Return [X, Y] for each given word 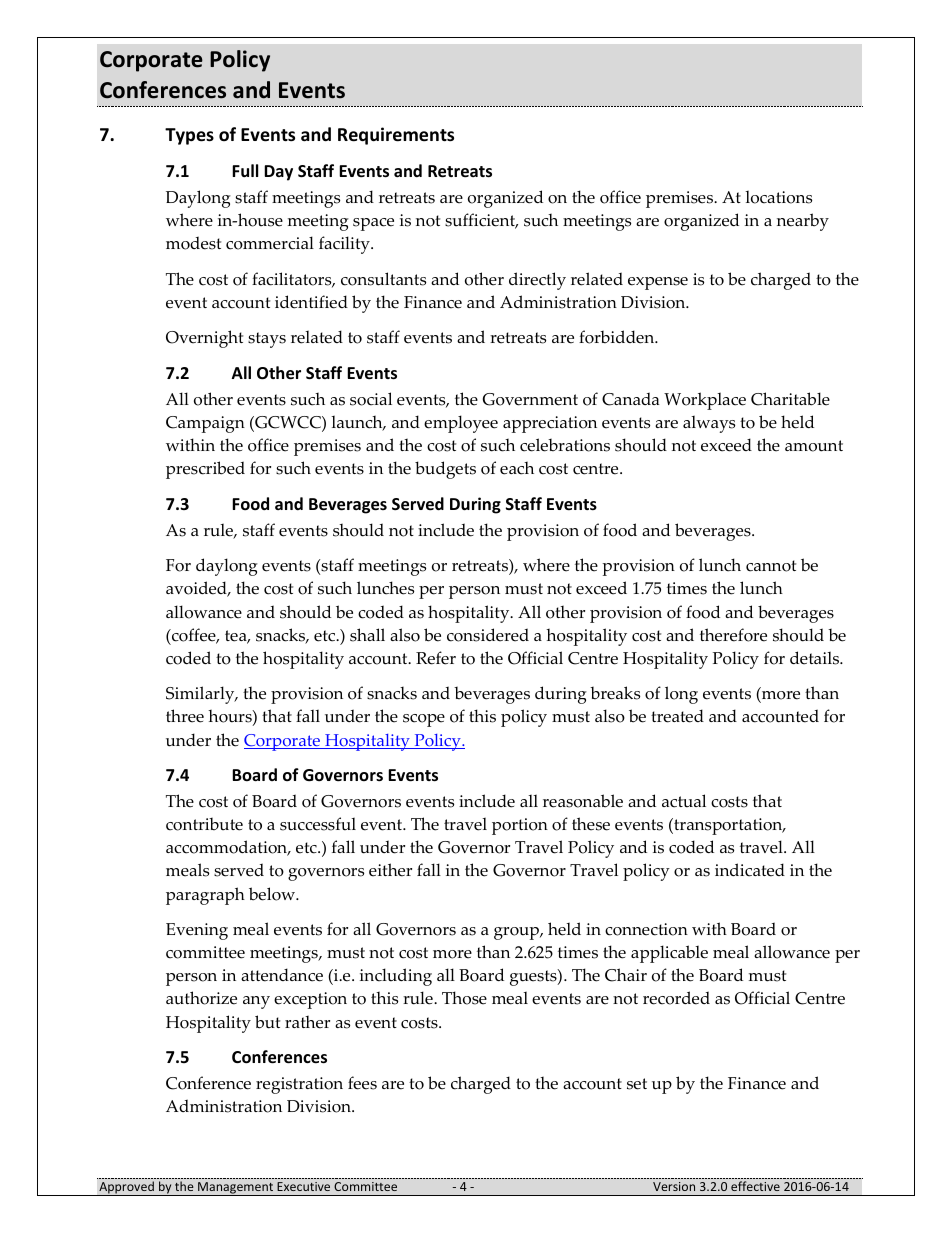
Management [236, 1189]
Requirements [396, 136]
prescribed [205, 470]
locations [778, 197]
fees [362, 1083]
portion [520, 826]
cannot [771, 566]
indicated [750, 870]
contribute [204, 824]
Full [245, 170]
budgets [445, 470]
